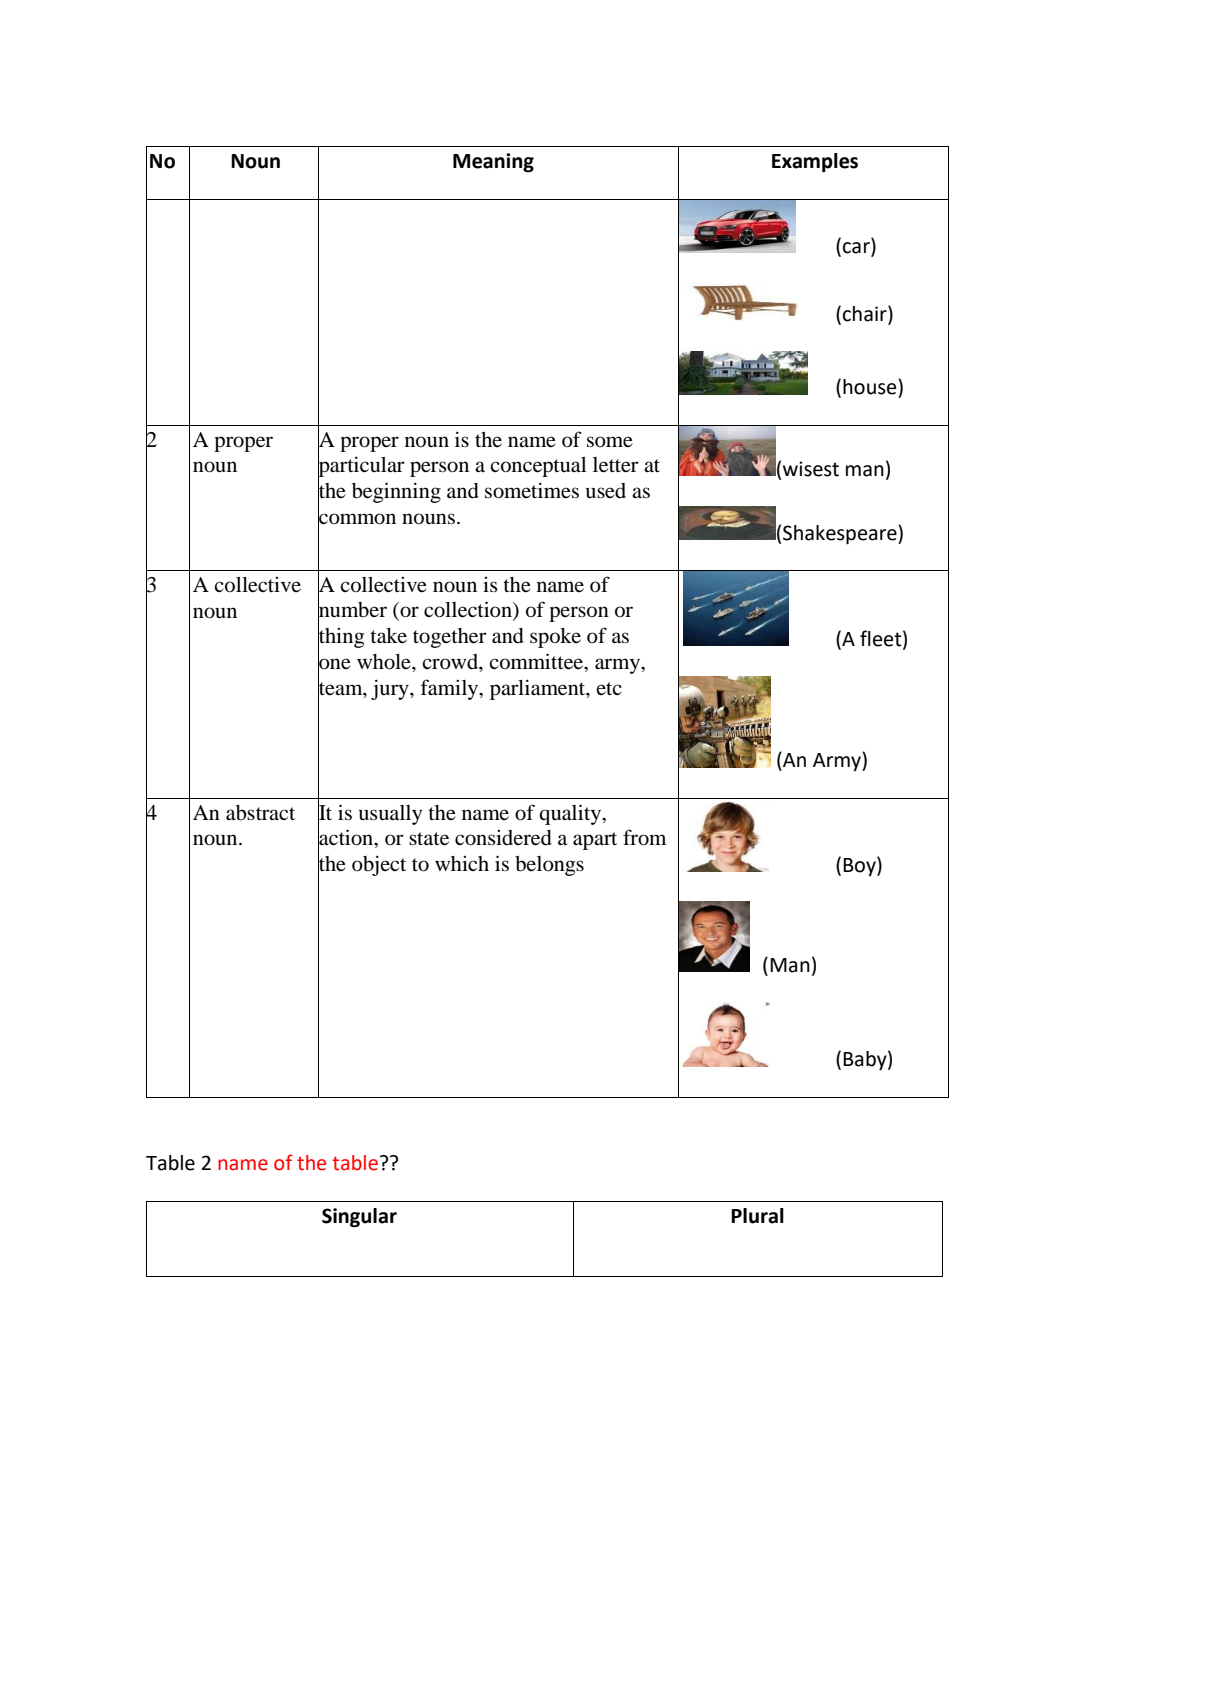 The width and height of the screenshot is (1208, 1708). Describe the element at coordinates (347, 837) in the screenshot. I see `action` at that location.
